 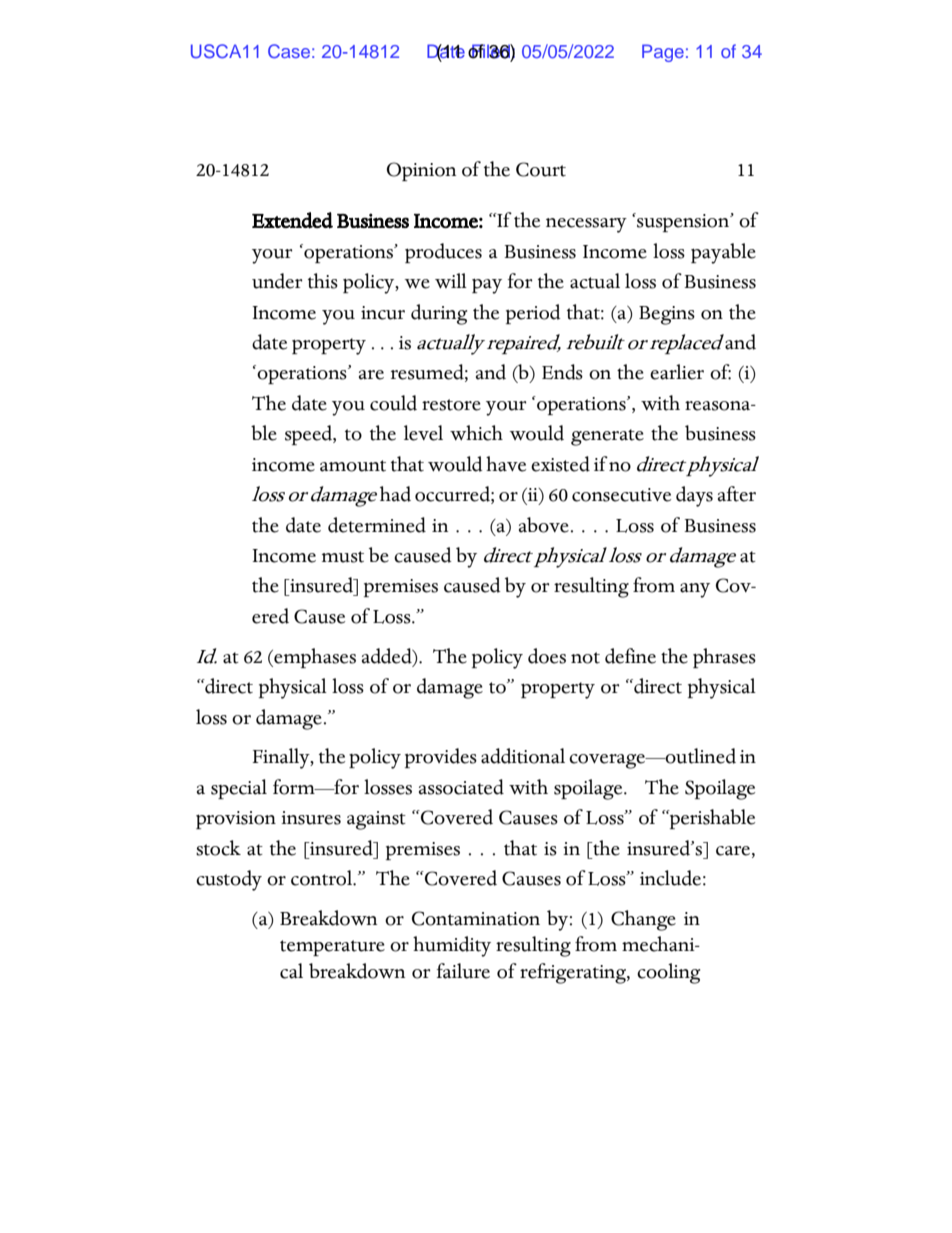 What do you see at coordinates (441, 758) in the document?
I see `provides` at bounding box center [441, 758].
